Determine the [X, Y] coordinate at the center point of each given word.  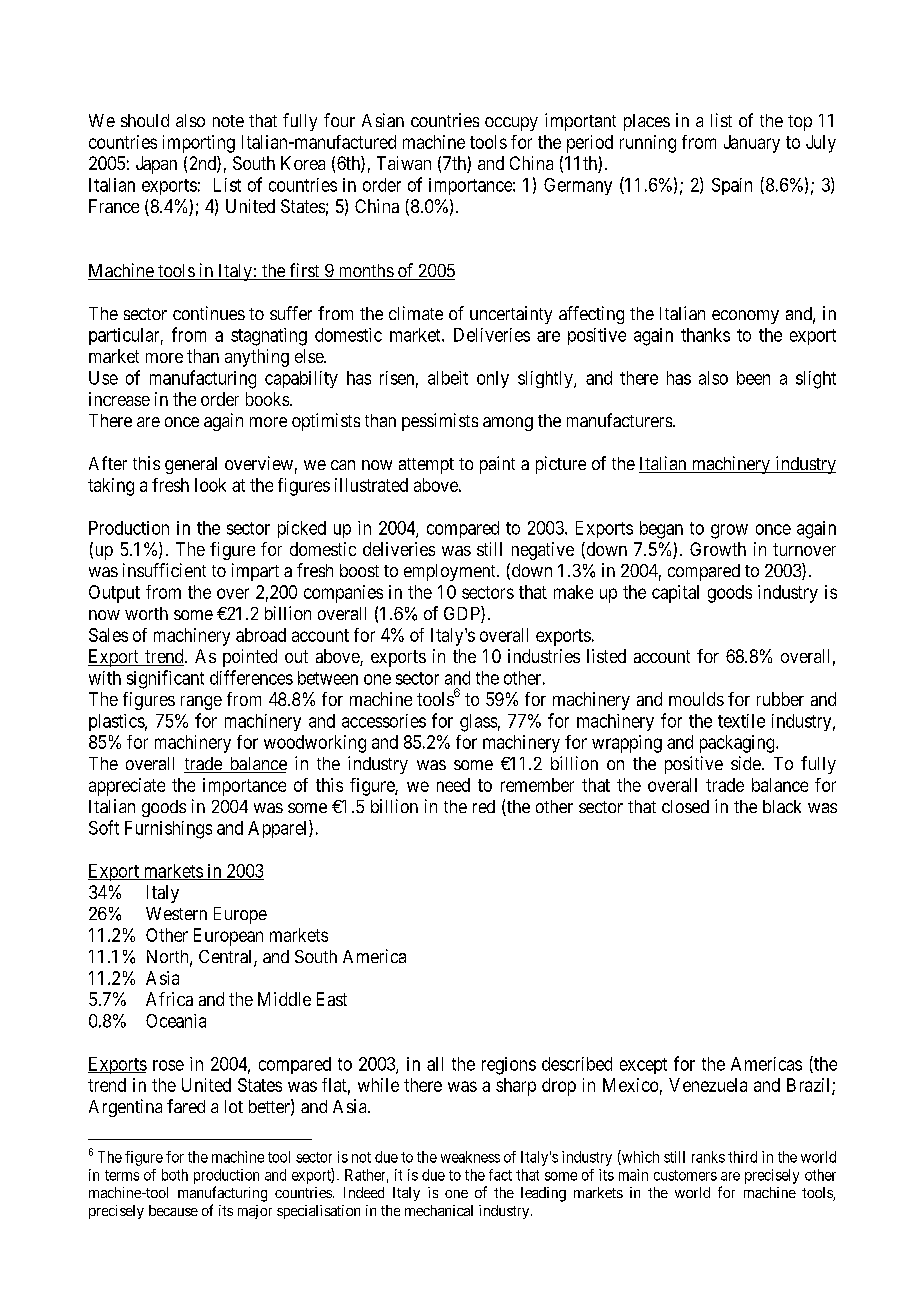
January [752, 144]
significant [165, 679]
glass [478, 723]
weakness [470, 1157]
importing [199, 144]
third [742, 1157]
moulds [696, 699]
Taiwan [404, 163]
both [175, 1175]
